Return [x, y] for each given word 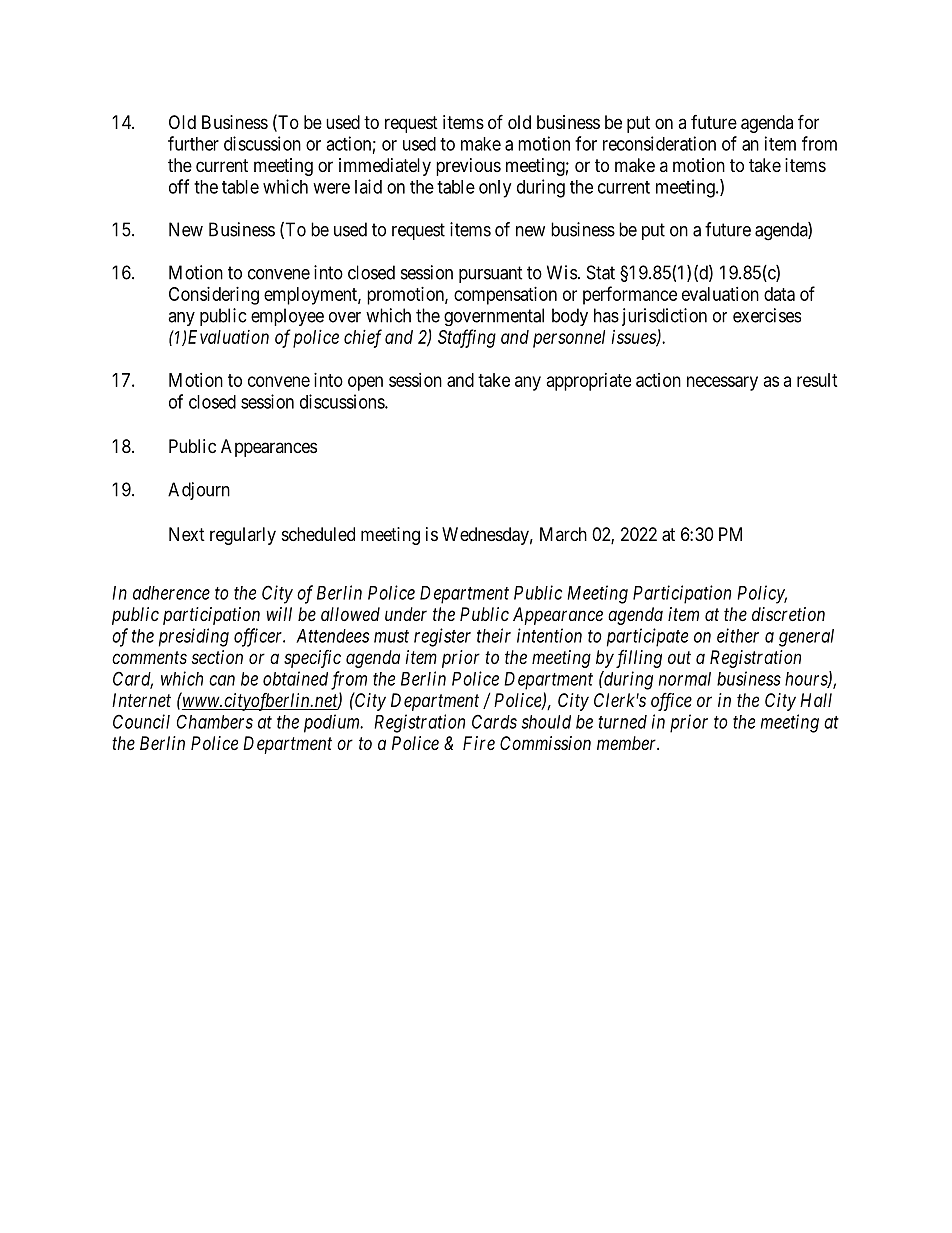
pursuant [491, 274]
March [563, 534]
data [779, 294]
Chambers [215, 721]
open [365, 383]
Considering [214, 296]
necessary [722, 383]
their [494, 635]
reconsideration [659, 143]
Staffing [467, 338]
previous [468, 167]
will [279, 614]
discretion [788, 614]
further [193, 143]
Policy [762, 594]
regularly [243, 536]
